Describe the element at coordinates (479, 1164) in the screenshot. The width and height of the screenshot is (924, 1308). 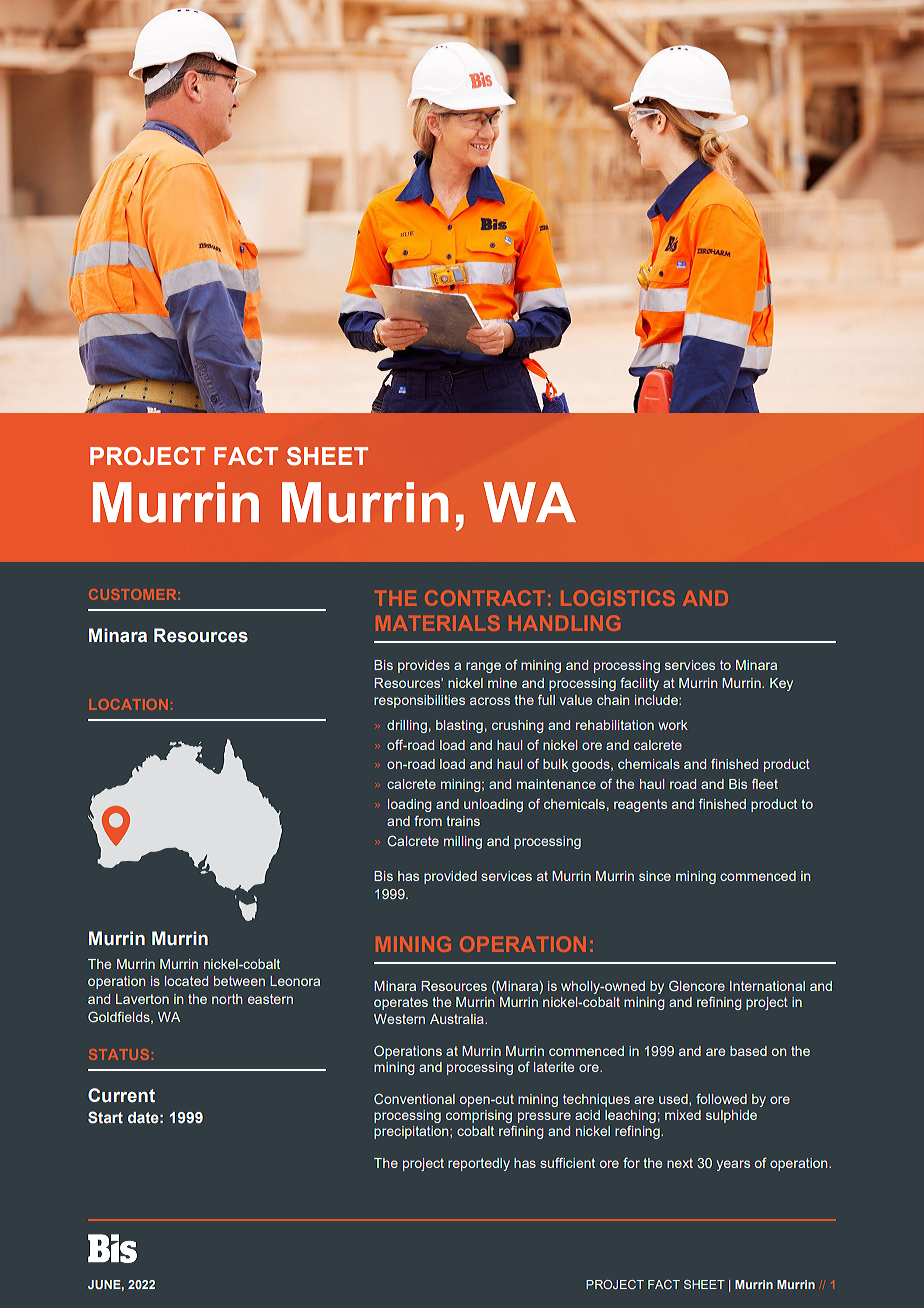
I see `reportedly` at that location.
